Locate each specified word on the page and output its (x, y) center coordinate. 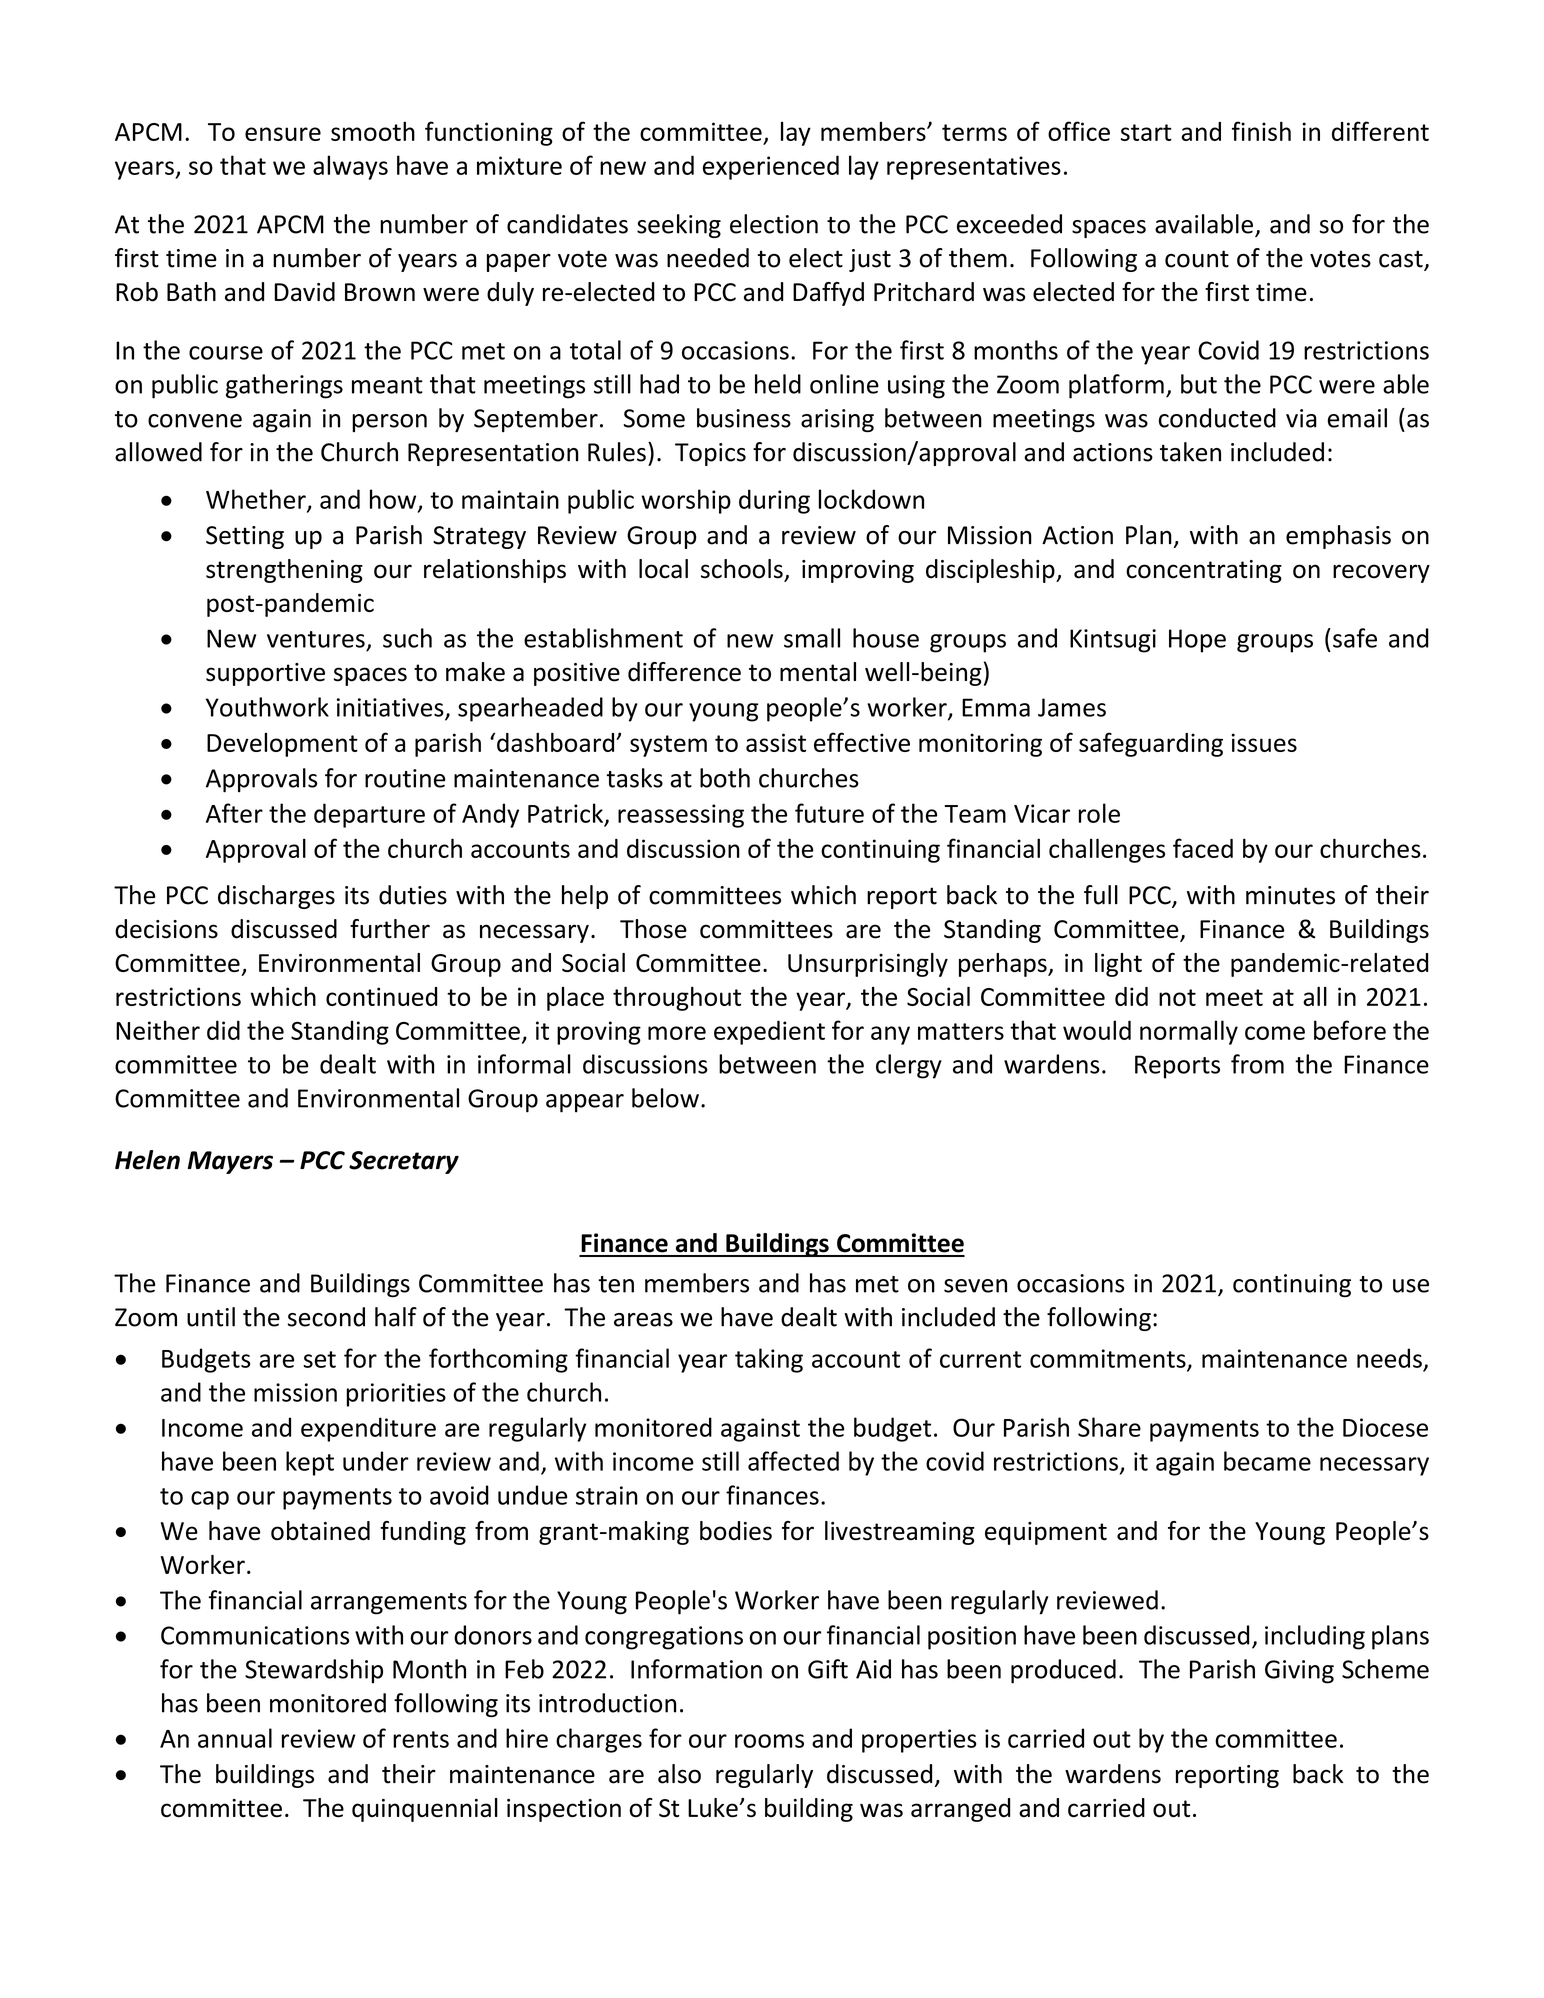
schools (743, 570)
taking (769, 1360)
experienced (771, 167)
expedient (769, 1032)
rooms (769, 1741)
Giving (1299, 1672)
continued (381, 996)
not (1177, 997)
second (326, 1317)
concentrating (1204, 571)
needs (1389, 1358)
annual (235, 1738)
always (350, 167)
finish (1261, 131)
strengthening (284, 571)
